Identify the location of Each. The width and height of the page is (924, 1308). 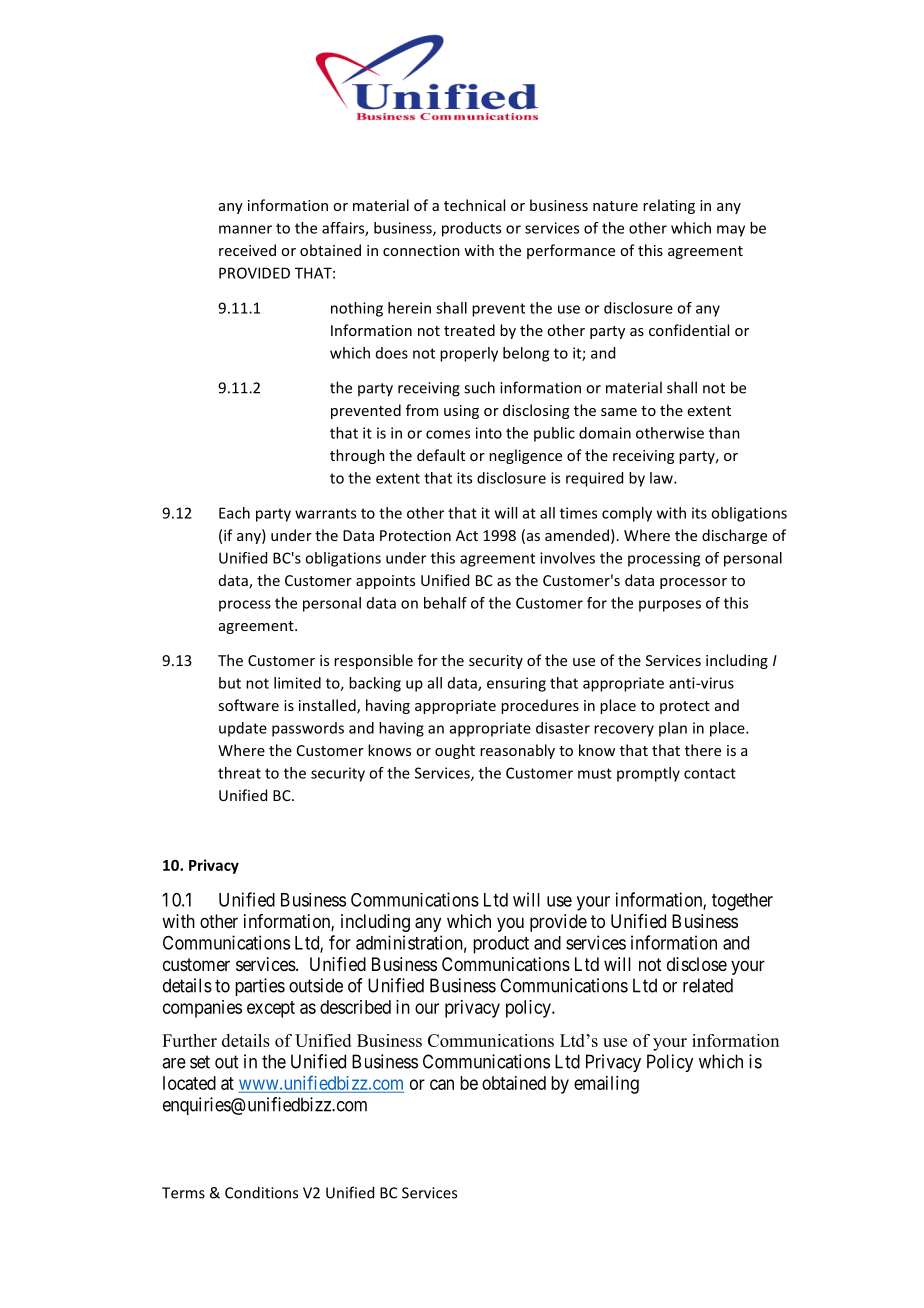
(234, 513).
